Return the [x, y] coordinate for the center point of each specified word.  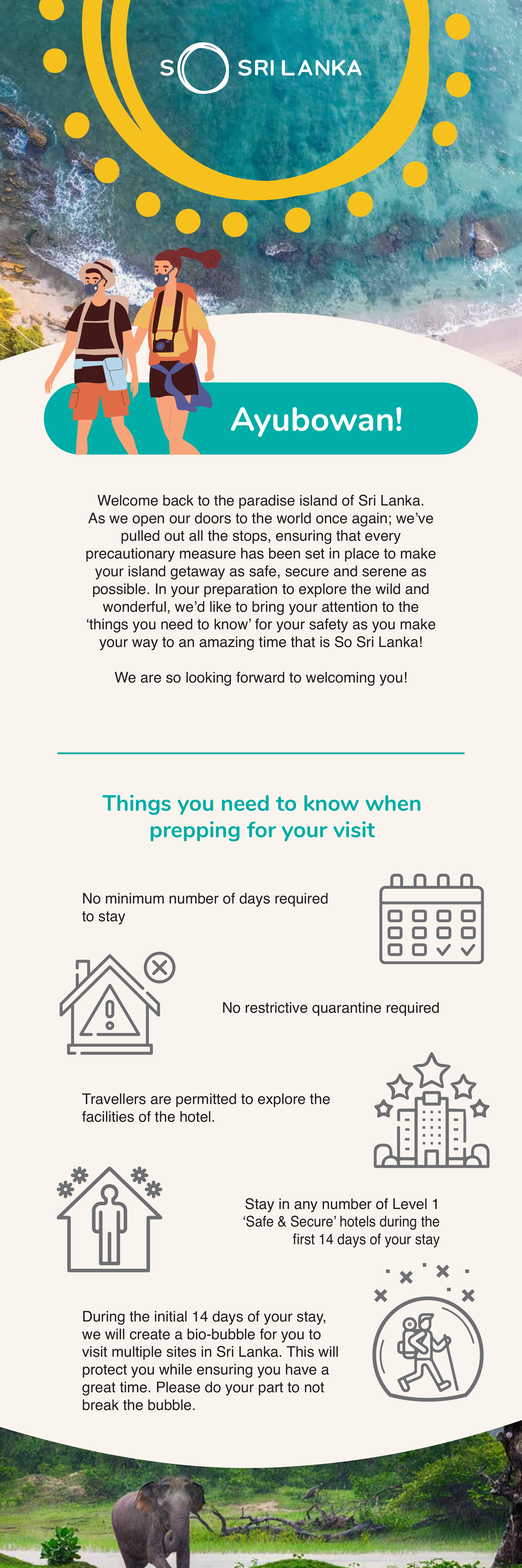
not [314, 1387]
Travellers [114, 1099]
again [369, 519]
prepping [195, 831]
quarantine [346, 1009]
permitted [206, 1100]
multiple [137, 1353]
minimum [135, 898]
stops [251, 537]
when [393, 803]
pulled [140, 537]
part [271, 1389]
